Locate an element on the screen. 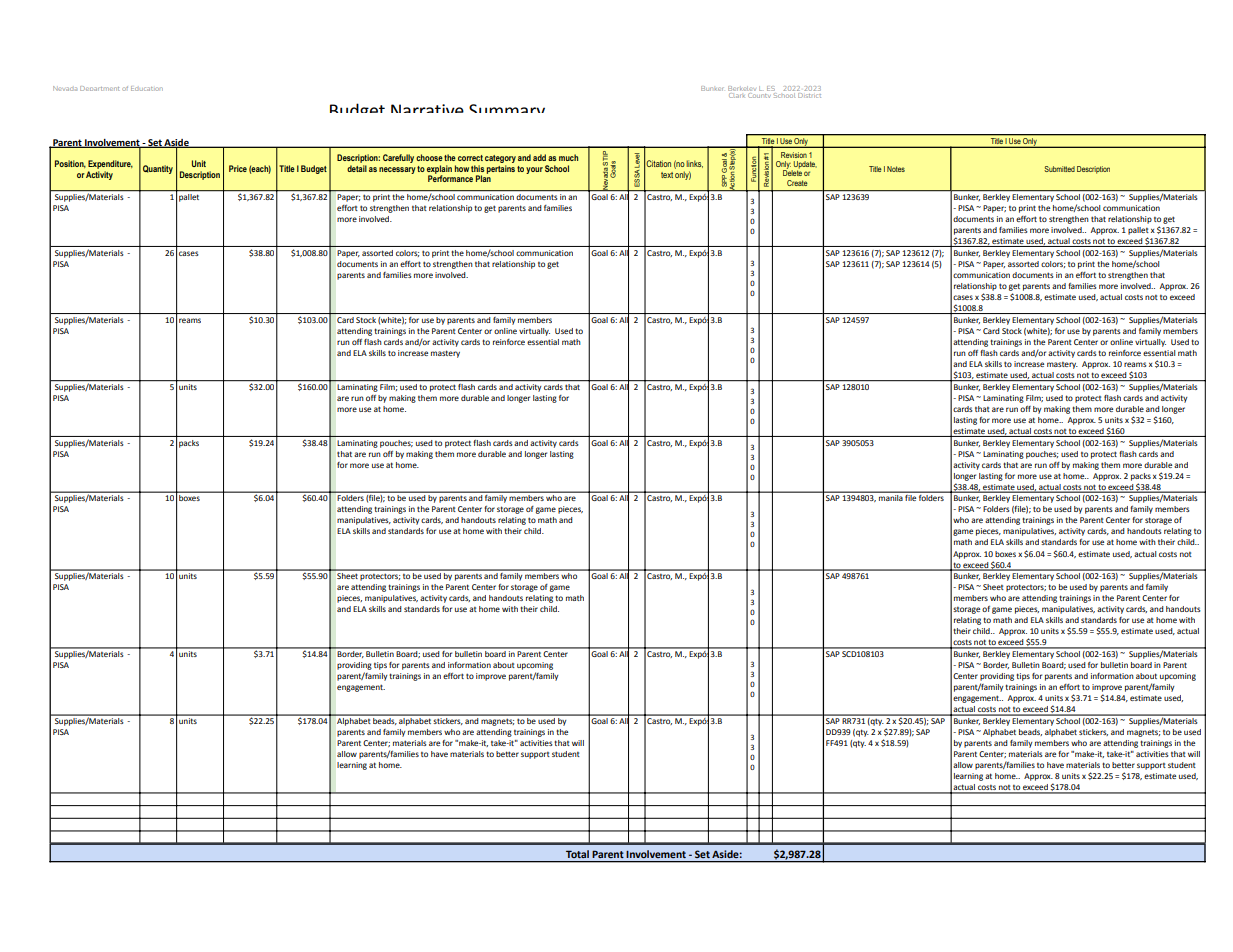 This screenshot has width=1233, height=952. pertains is located at coordinates (501, 169).
